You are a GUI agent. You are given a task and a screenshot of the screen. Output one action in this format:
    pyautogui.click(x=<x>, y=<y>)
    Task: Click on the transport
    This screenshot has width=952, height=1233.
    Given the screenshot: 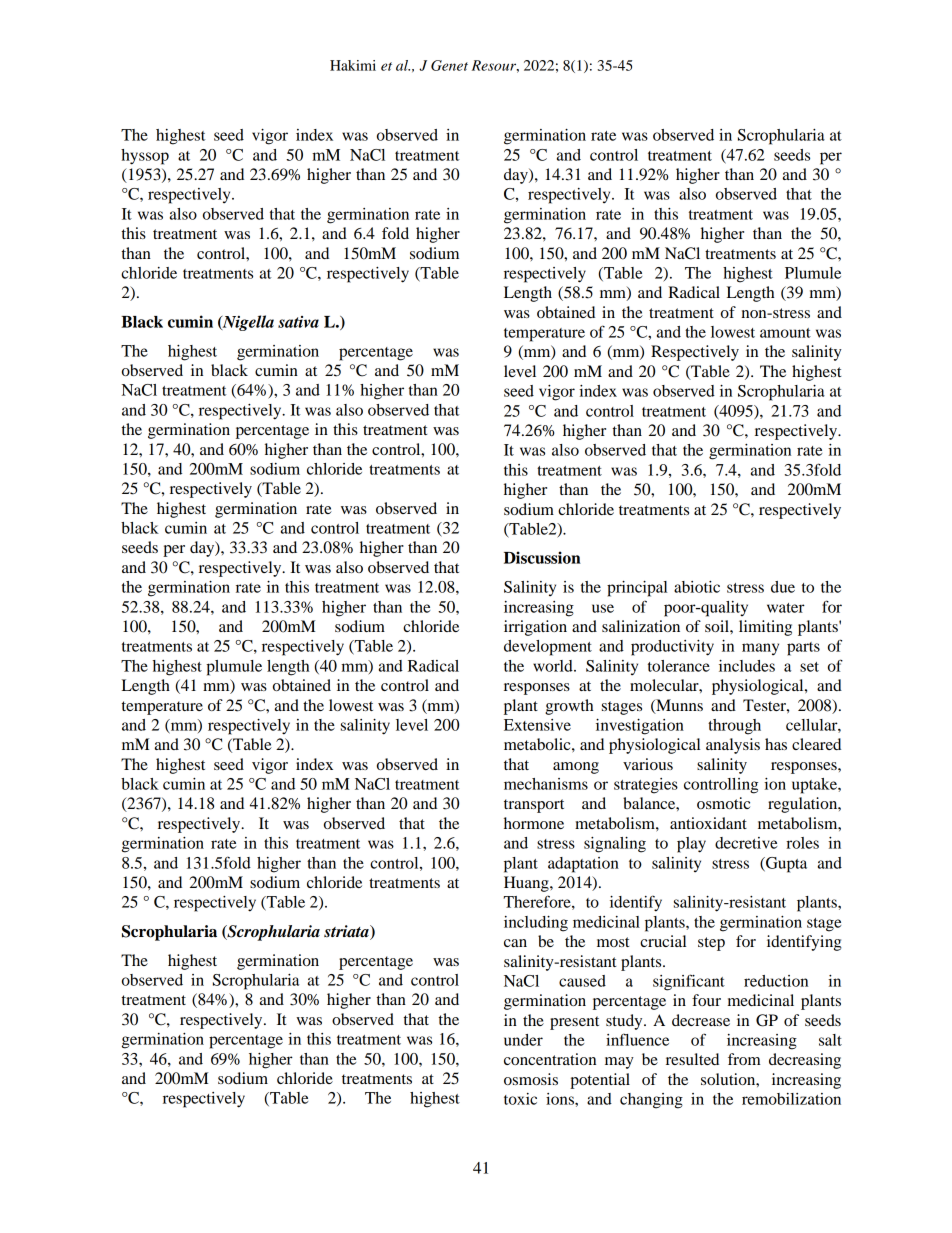 What is the action you would take?
    pyautogui.click(x=534, y=806)
